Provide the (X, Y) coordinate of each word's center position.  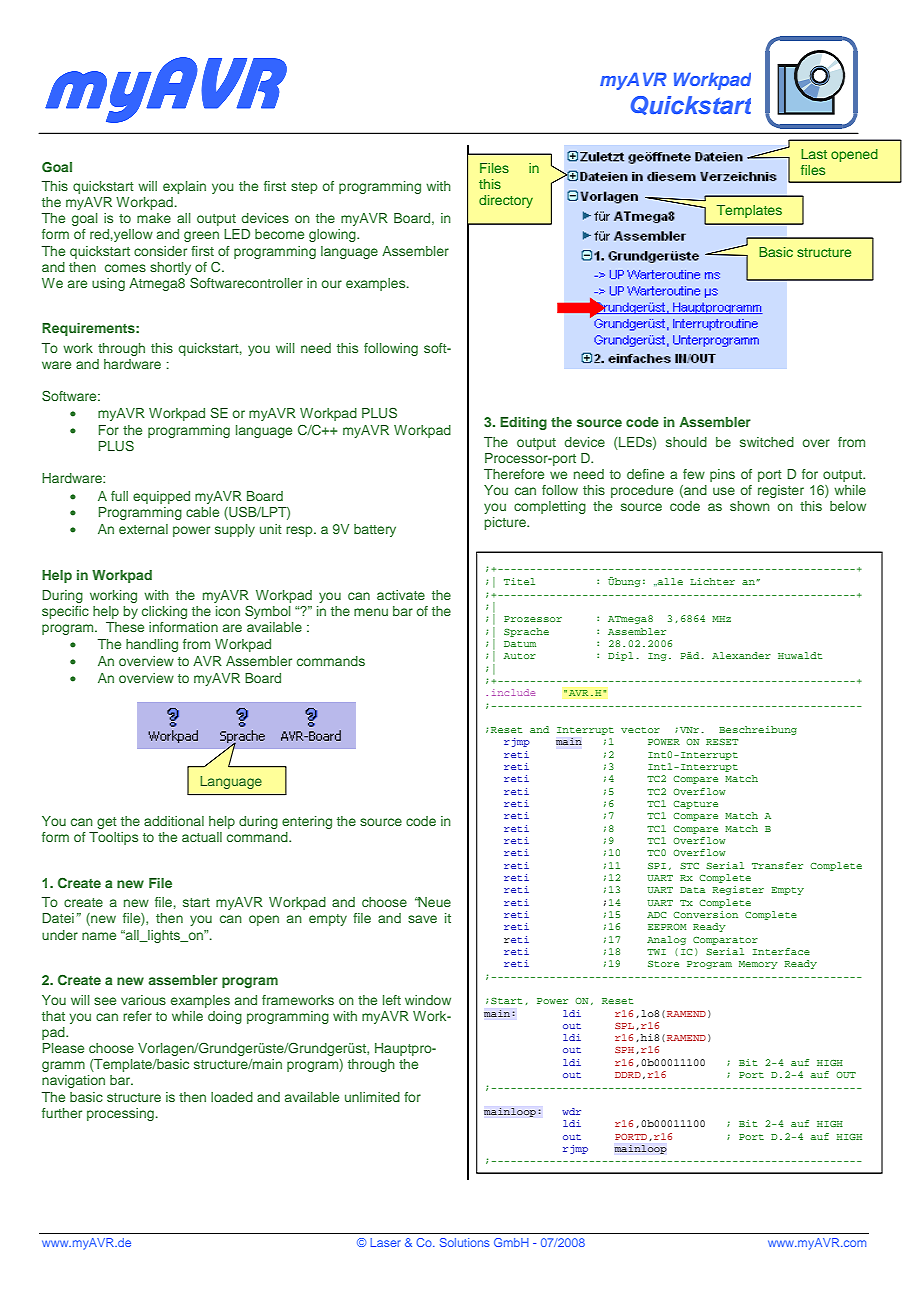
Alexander (741, 655)
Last (814, 154)
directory (506, 201)
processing (120, 1114)
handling (152, 645)
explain (184, 187)
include (513, 692)
